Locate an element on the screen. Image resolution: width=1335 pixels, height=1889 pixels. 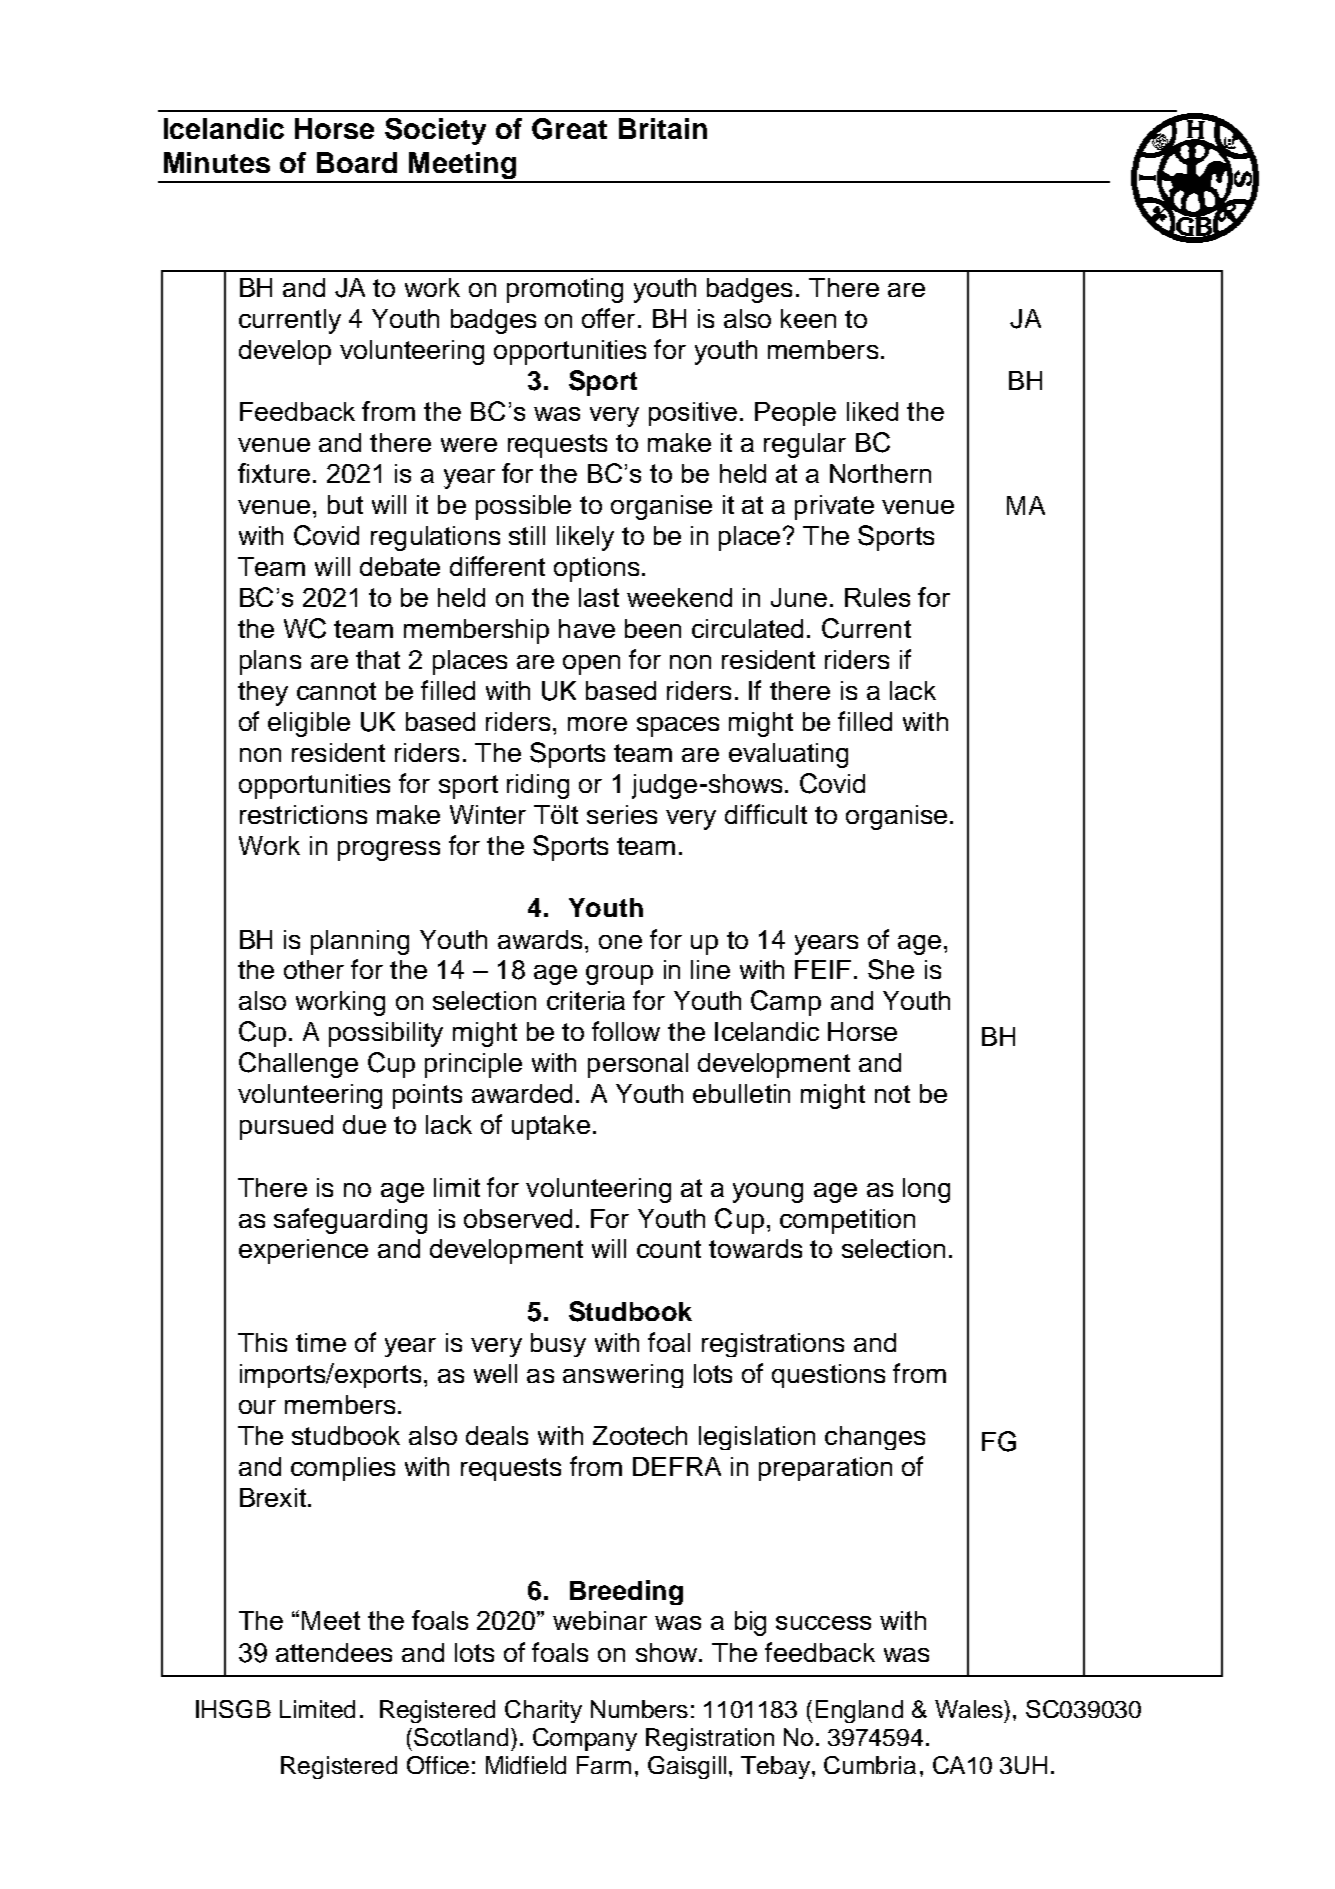
observed is located at coordinates (518, 1218).
